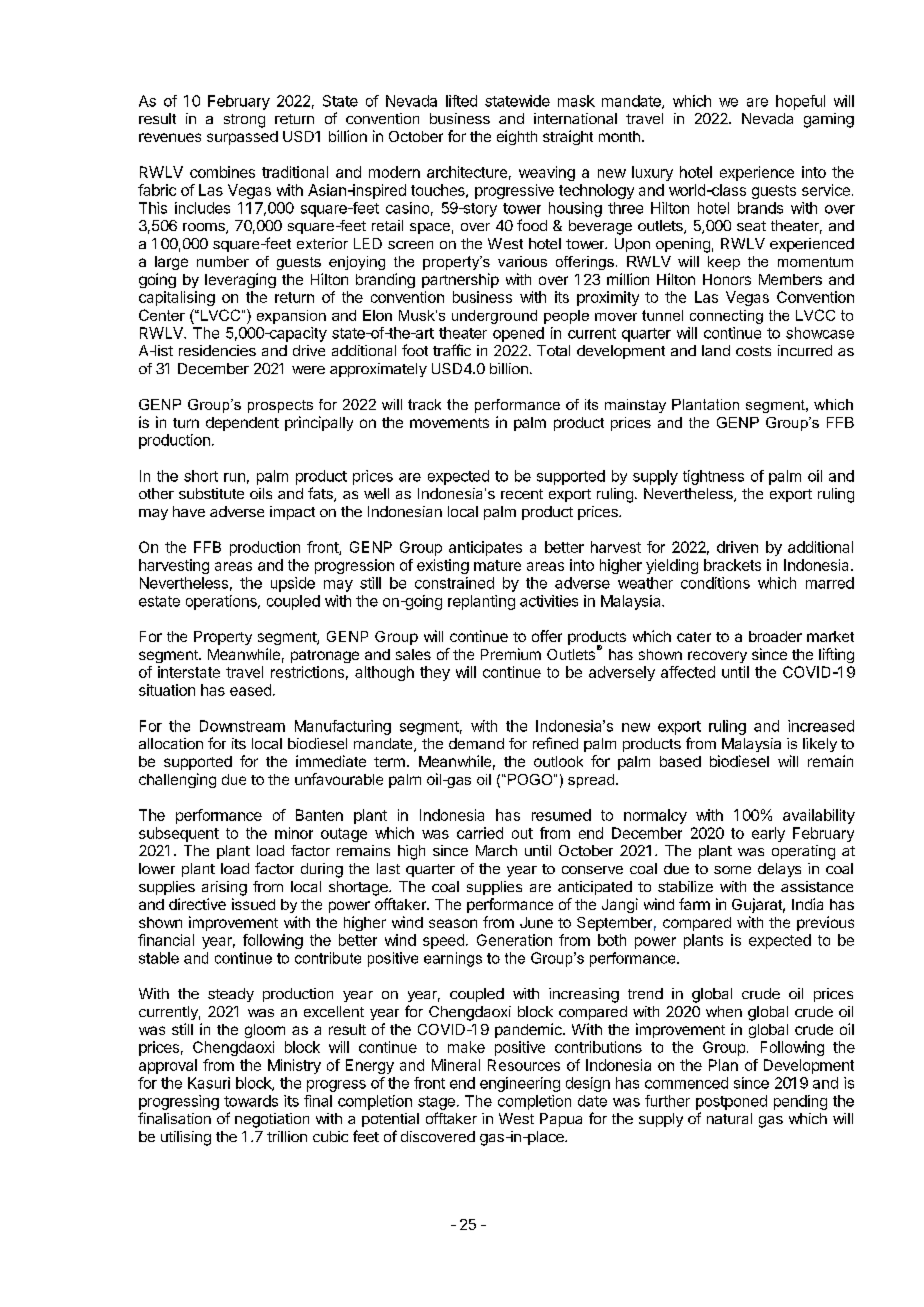  Describe the element at coordinates (251, 1101) in the screenshot. I see `towards` at that location.
